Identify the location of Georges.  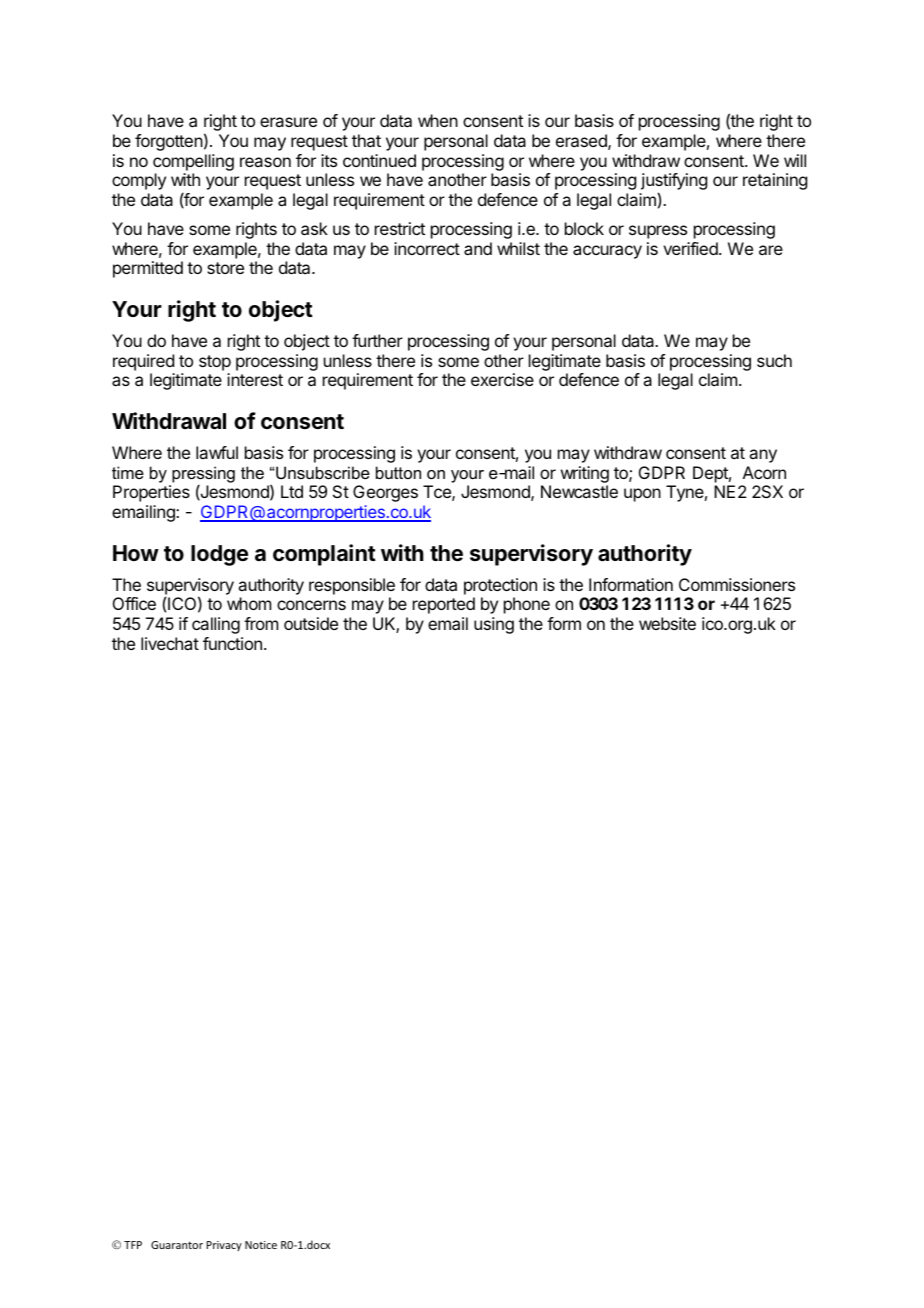
(385, 493).
